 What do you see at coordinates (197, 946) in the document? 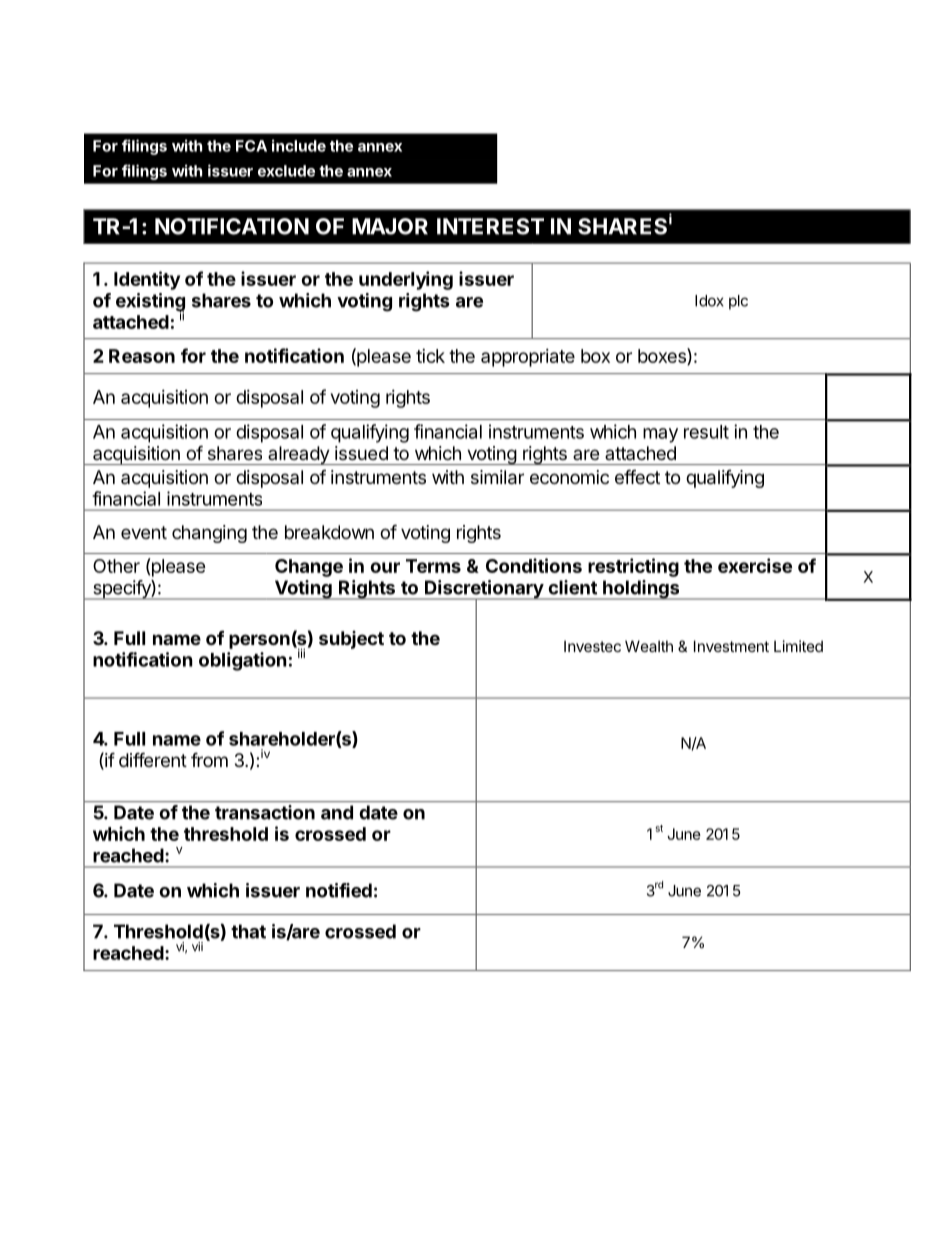
I see `vii` at bounding box center [197, 946].
